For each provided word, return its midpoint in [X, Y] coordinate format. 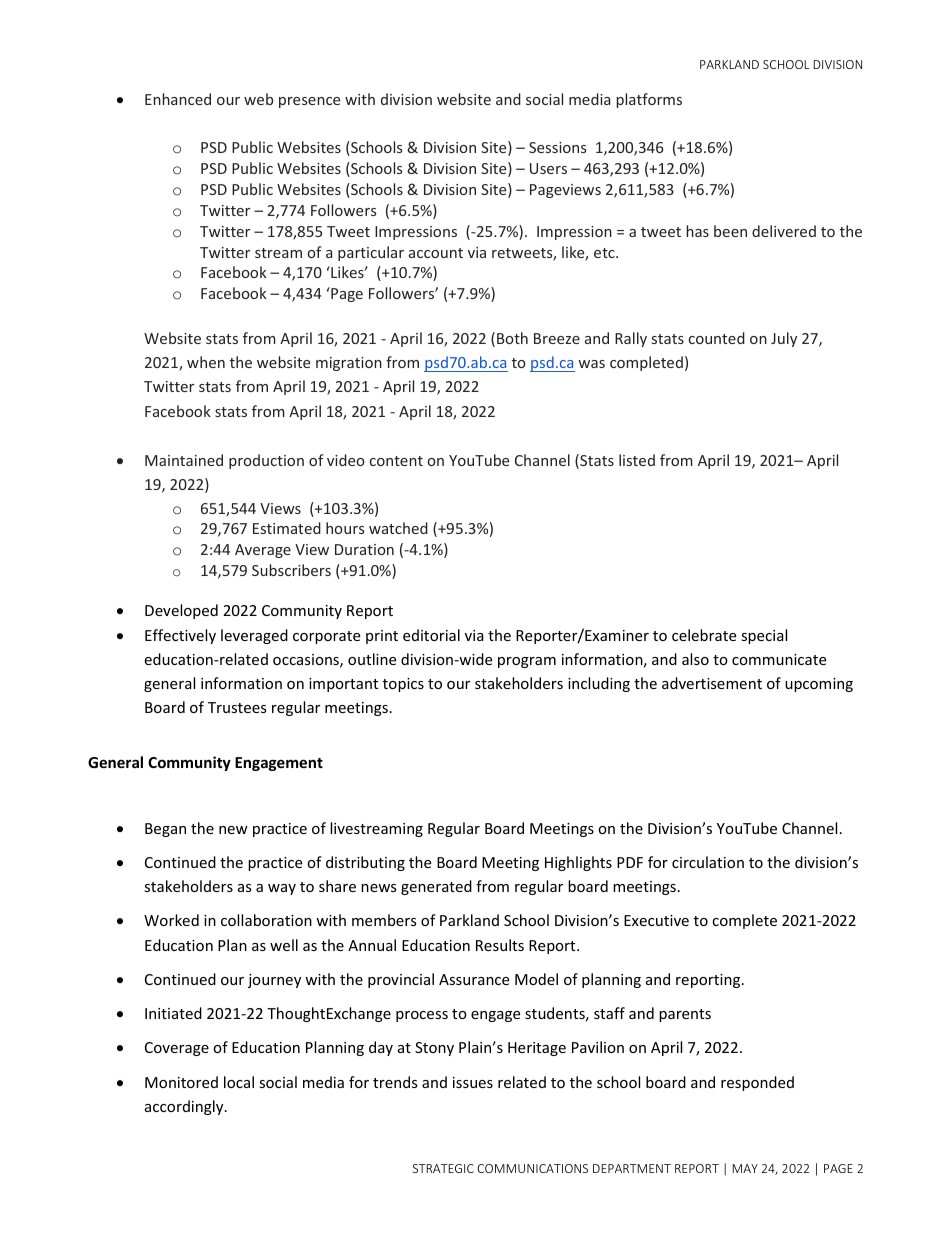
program [527, 662]
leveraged [254, 636]
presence [309, 102]
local [239, 1082]
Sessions [557, 147]
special [764, 636]
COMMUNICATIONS [532, 1168]
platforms [649, 100]
